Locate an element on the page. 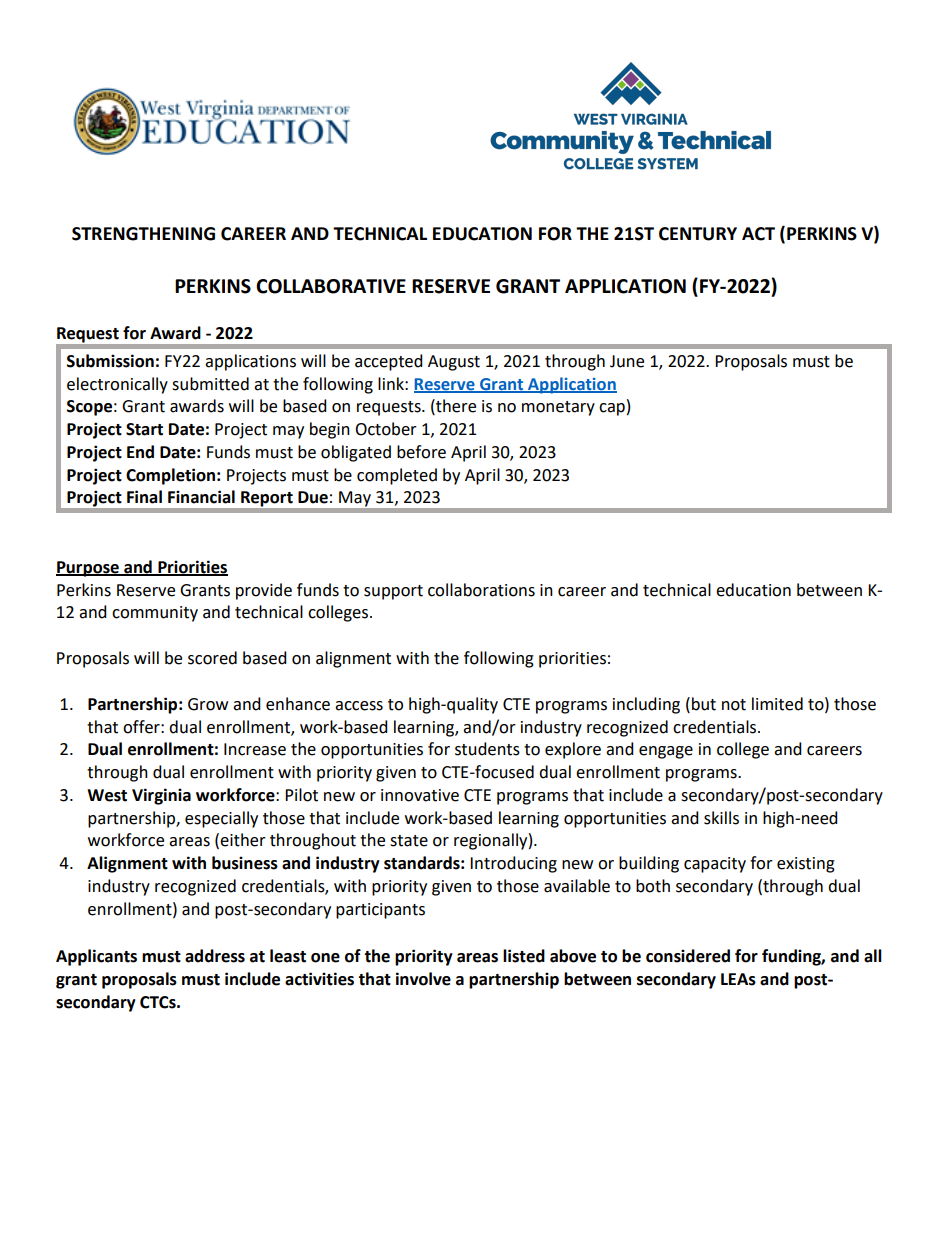 The image size is (952, 1233). address is located at coordinates (215, 956).
